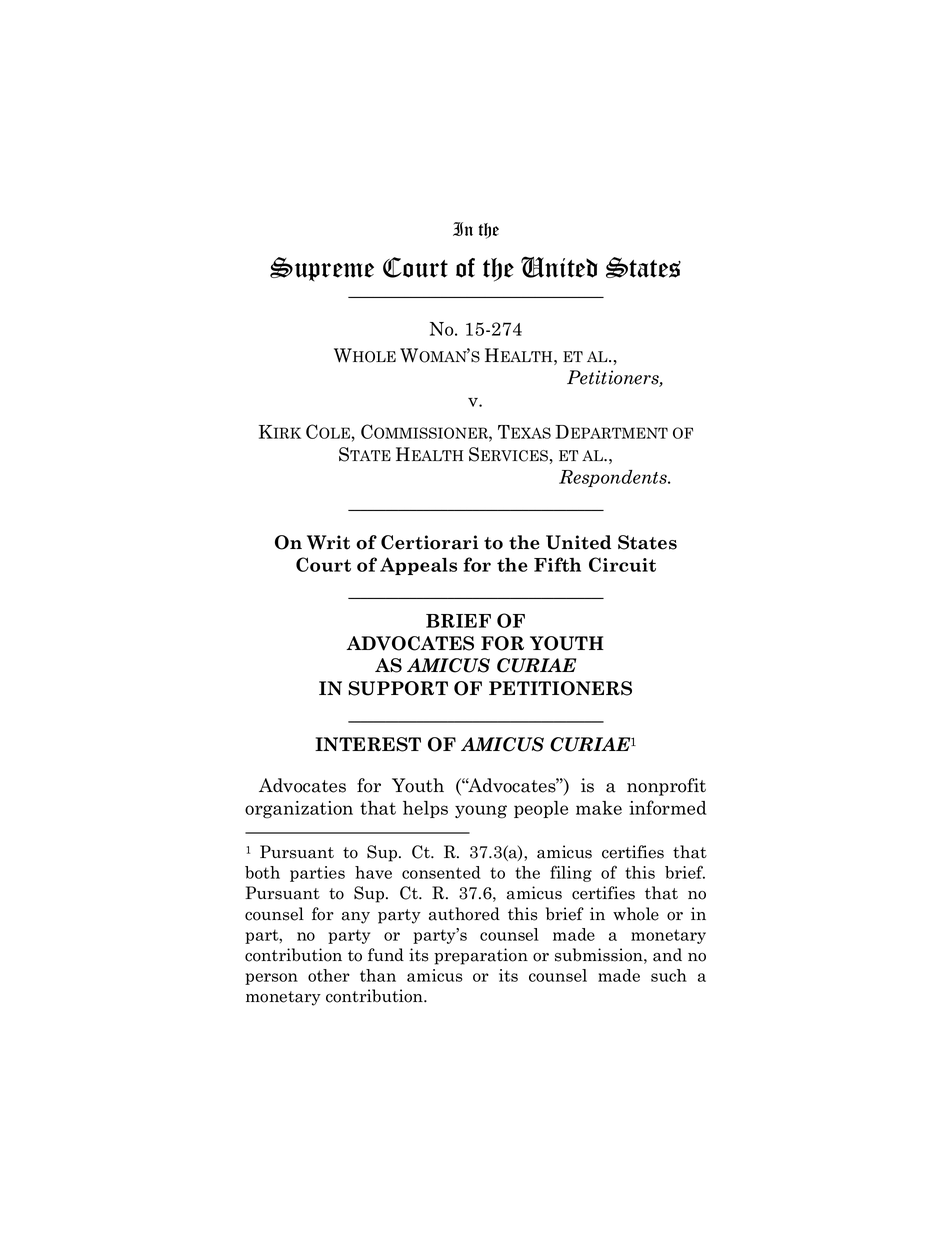 The width and height of the document is (952, 1233). I want to click on other, so click(329, 975).
